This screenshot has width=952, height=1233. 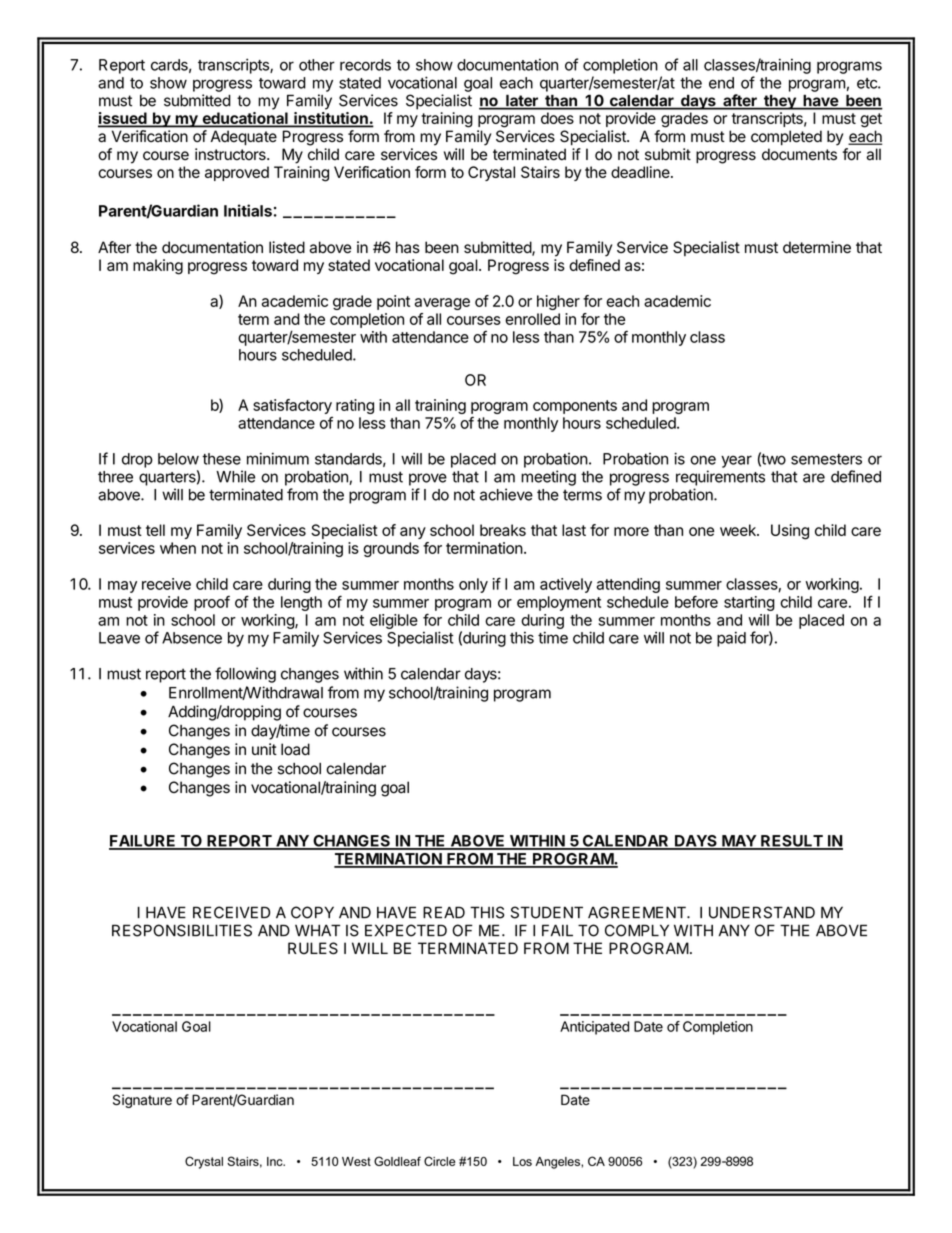 I want to click on READ, so click(x=444, y=912).
